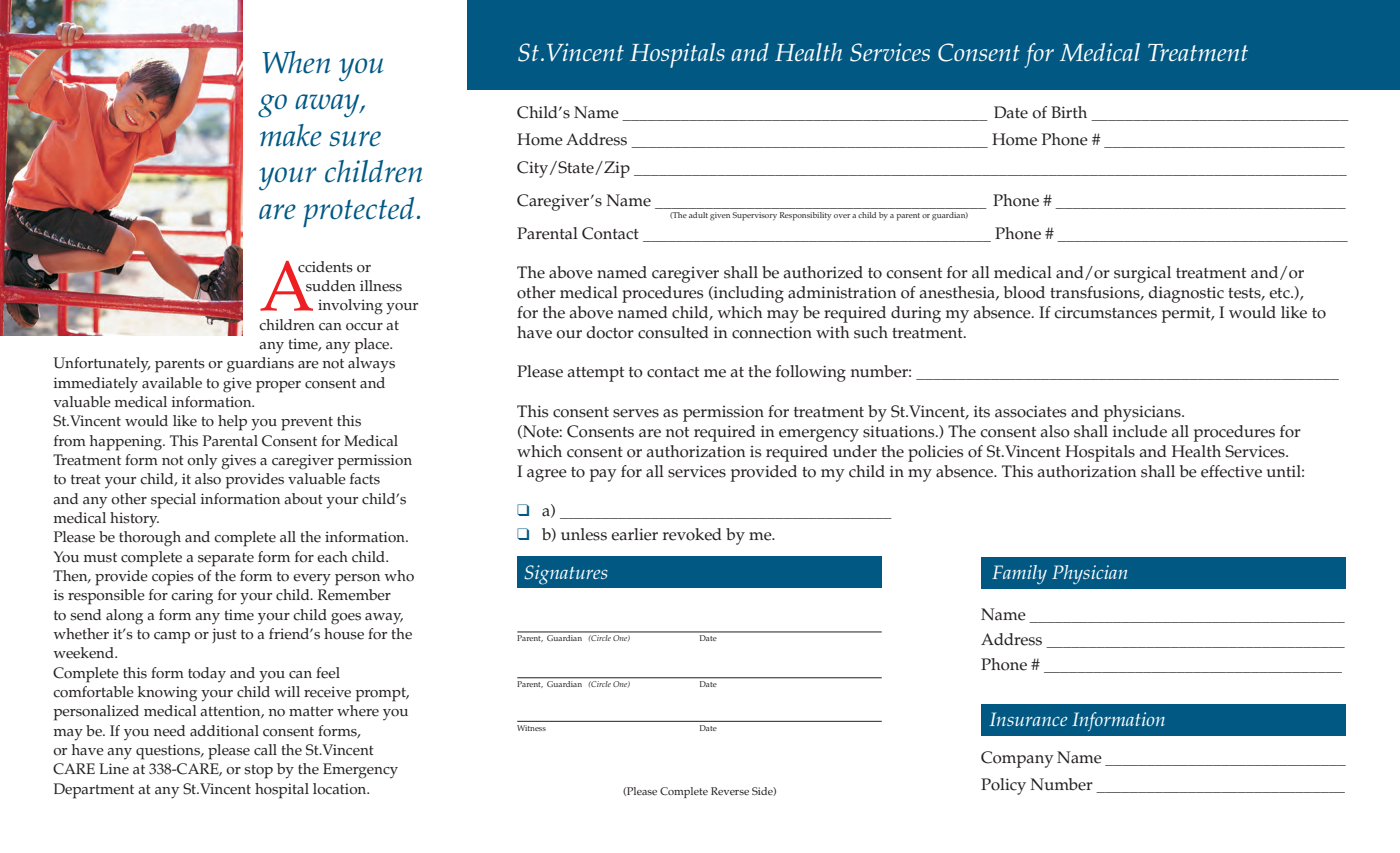 This image has height=853, width=1400. What do you see at coordinates (1142, 274) in the image?
I see `surgical` at bounding box center [1142, 274].
